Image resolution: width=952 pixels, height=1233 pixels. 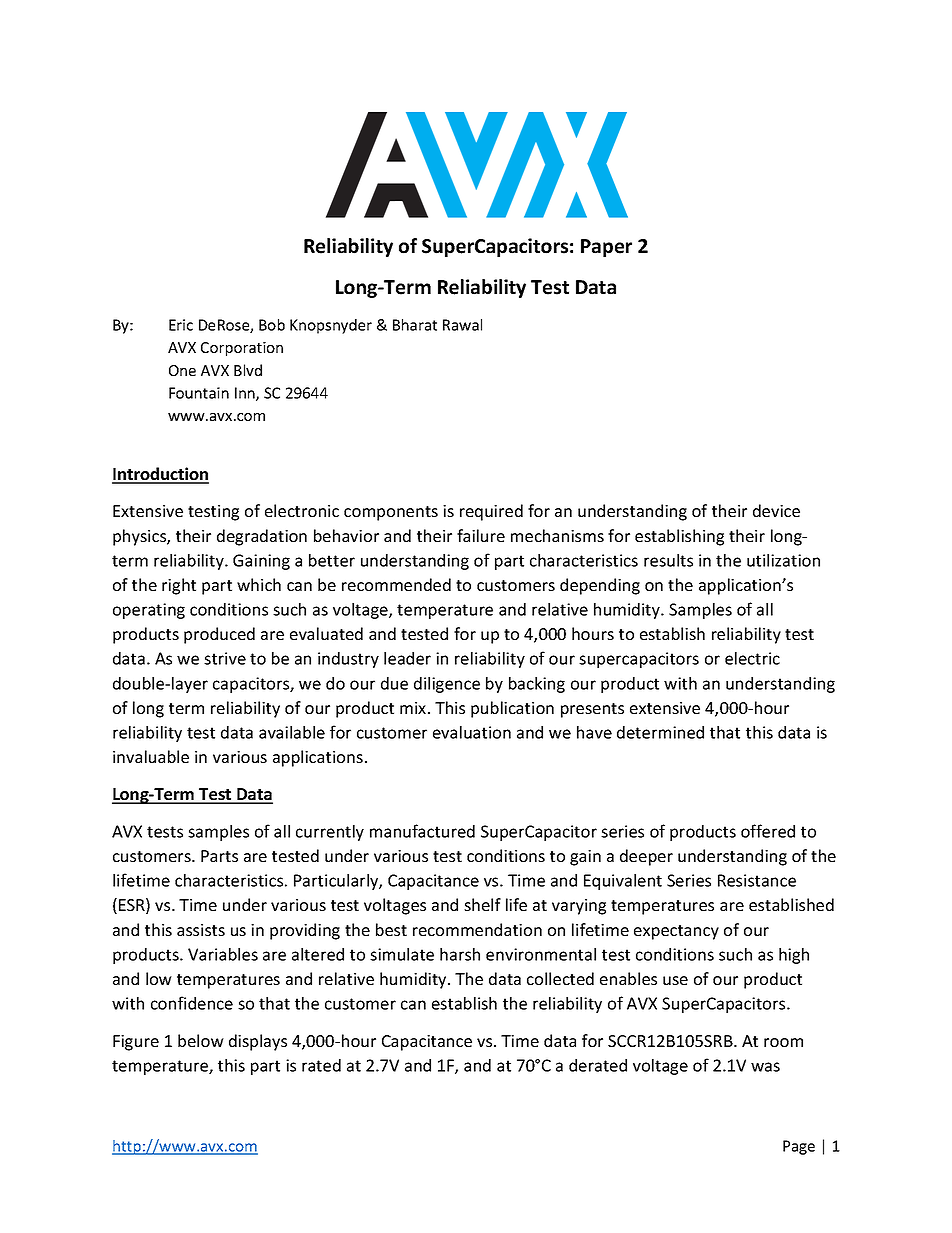 What do you see at coordinates (447, 685) in the image?
I see `diligence` at bounding box center [447, 685].
